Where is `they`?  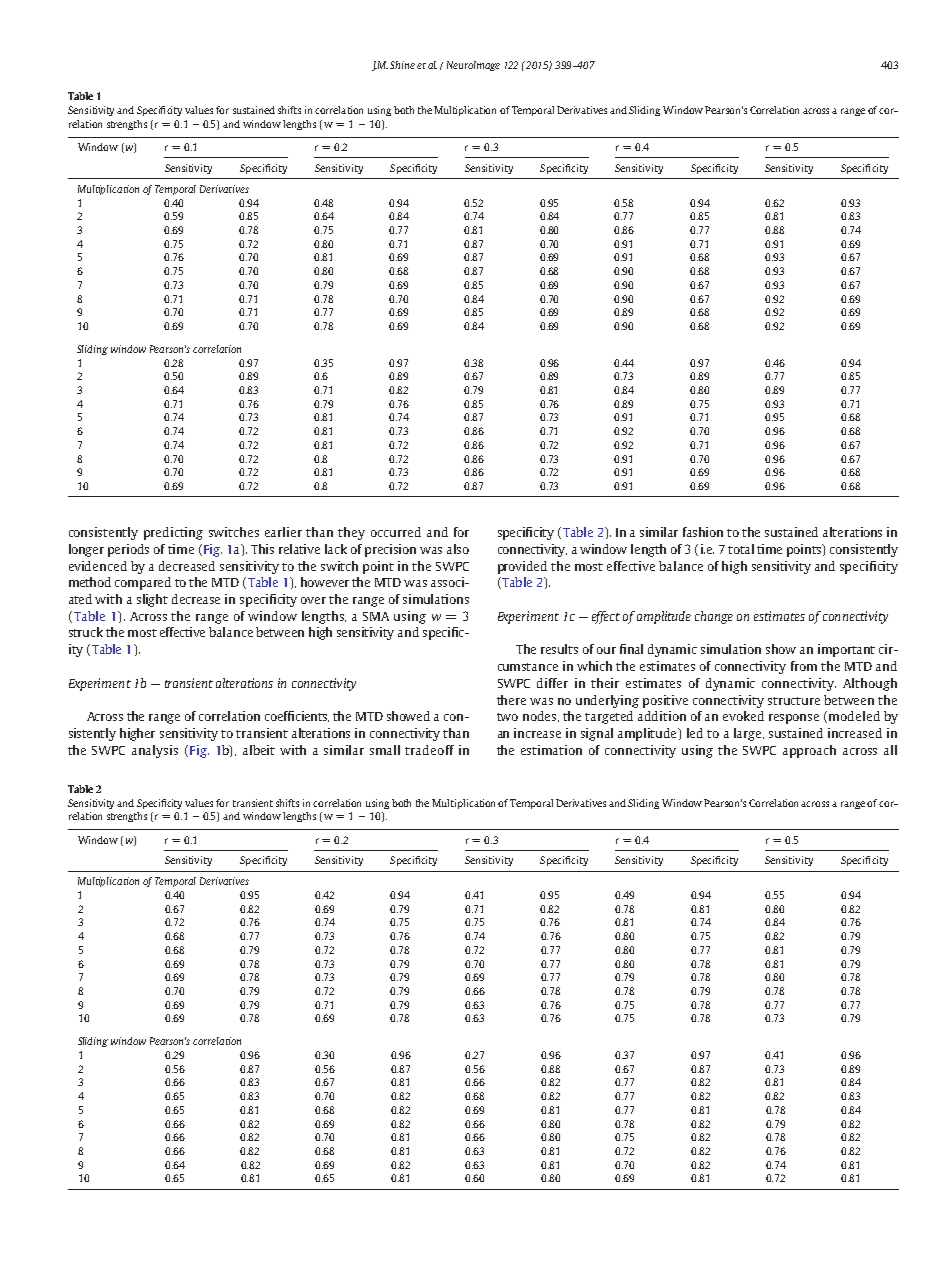 they is located at coordinates (351, 533).
